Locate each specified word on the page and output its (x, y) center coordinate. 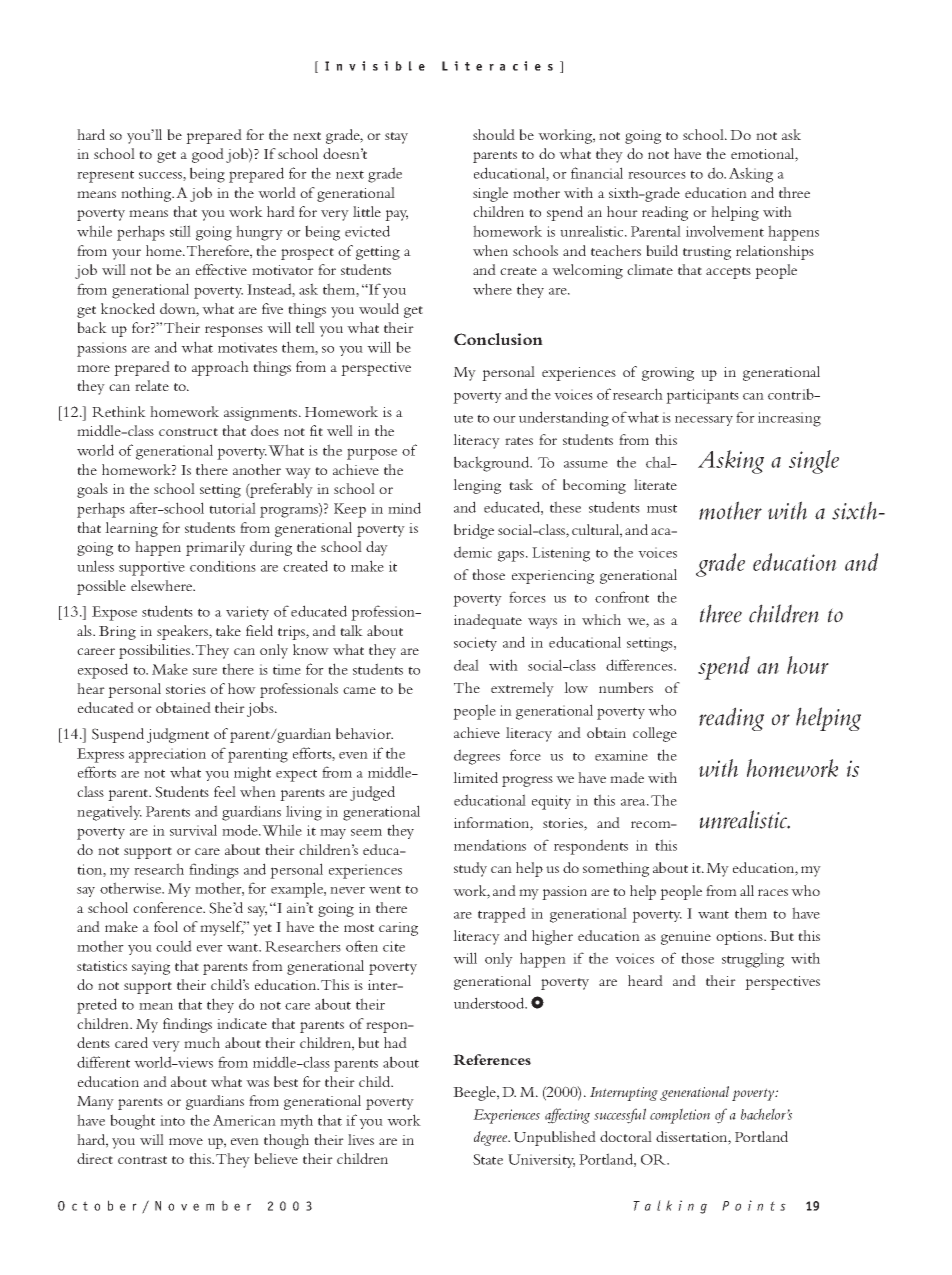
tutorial (232, 508)
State (488, 1159)
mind (404, 508)
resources (657, 175)
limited (475, 777)
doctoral (626, 1136)
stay (396, 138)
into (172, 1120)
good (208, 155)
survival (193, 830)
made (627, 777)
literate (655, 484)
